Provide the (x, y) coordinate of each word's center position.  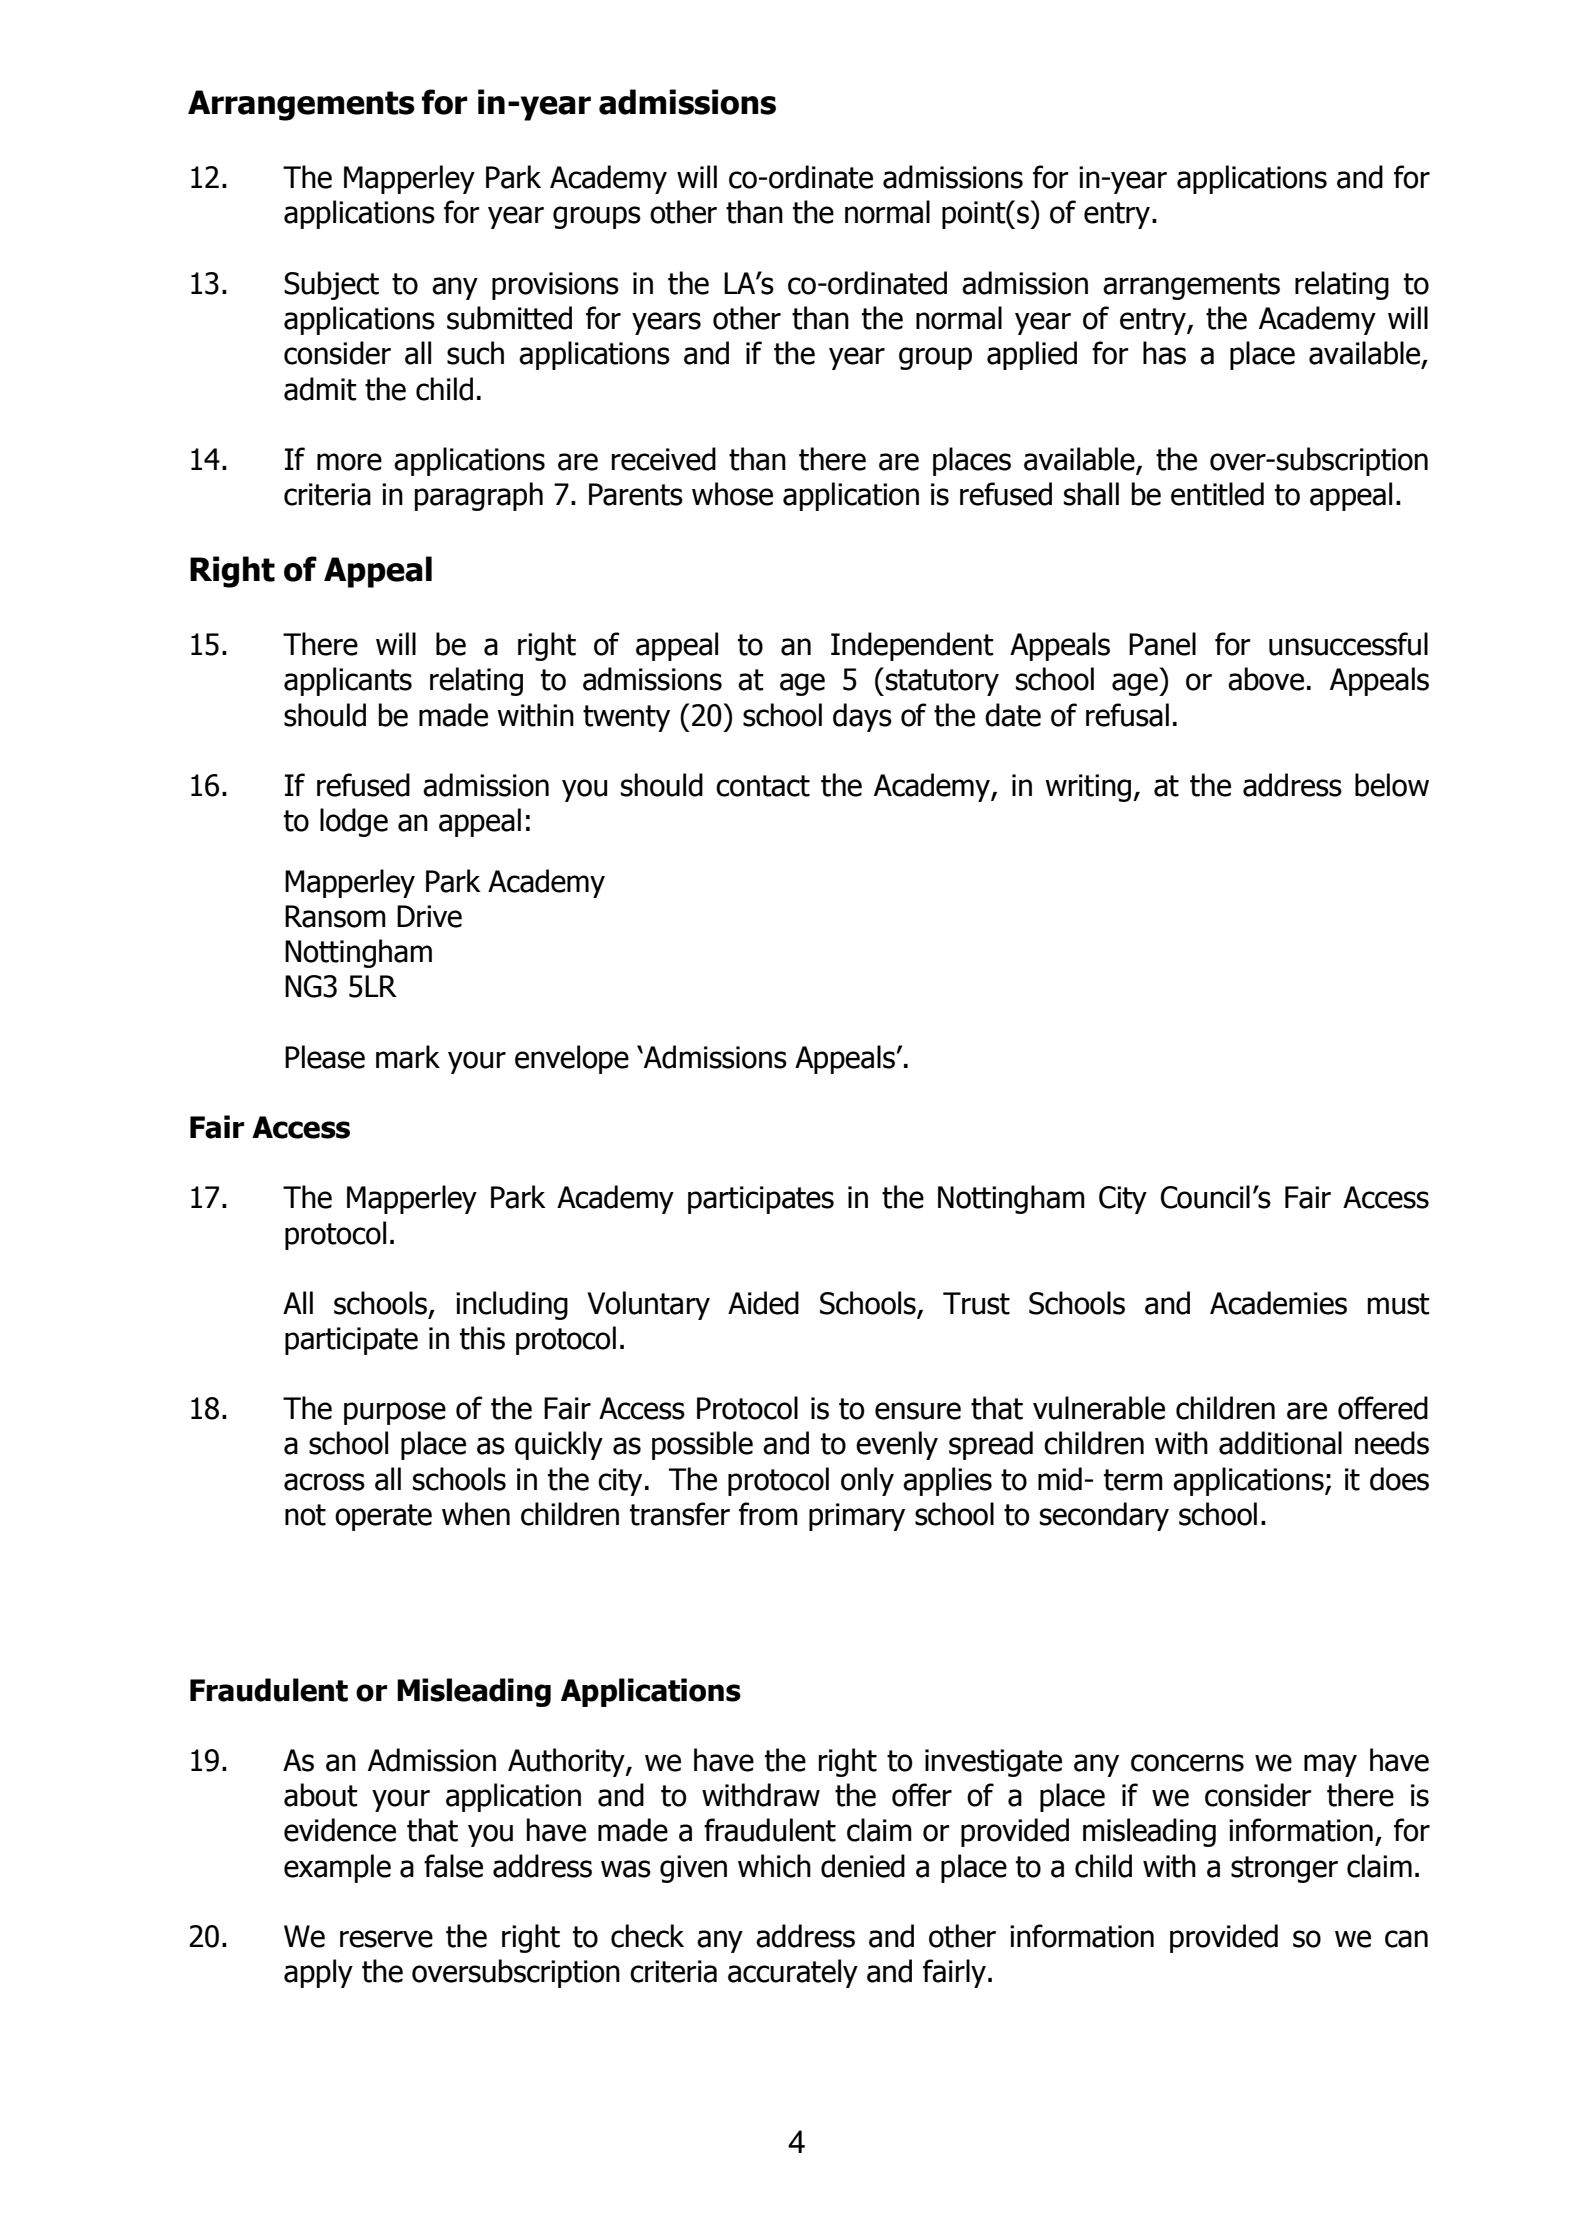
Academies (1278, 1303)
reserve (386, 1939)
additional (1280, 1443)
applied (1032, 355)
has (1164, 353)
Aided (763, 1303)
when (476, 1514)
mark (408, 1057)
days (862, 717)
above (1266, 679)
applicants (348, 681)
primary (857, 1517)
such (475, 353)
